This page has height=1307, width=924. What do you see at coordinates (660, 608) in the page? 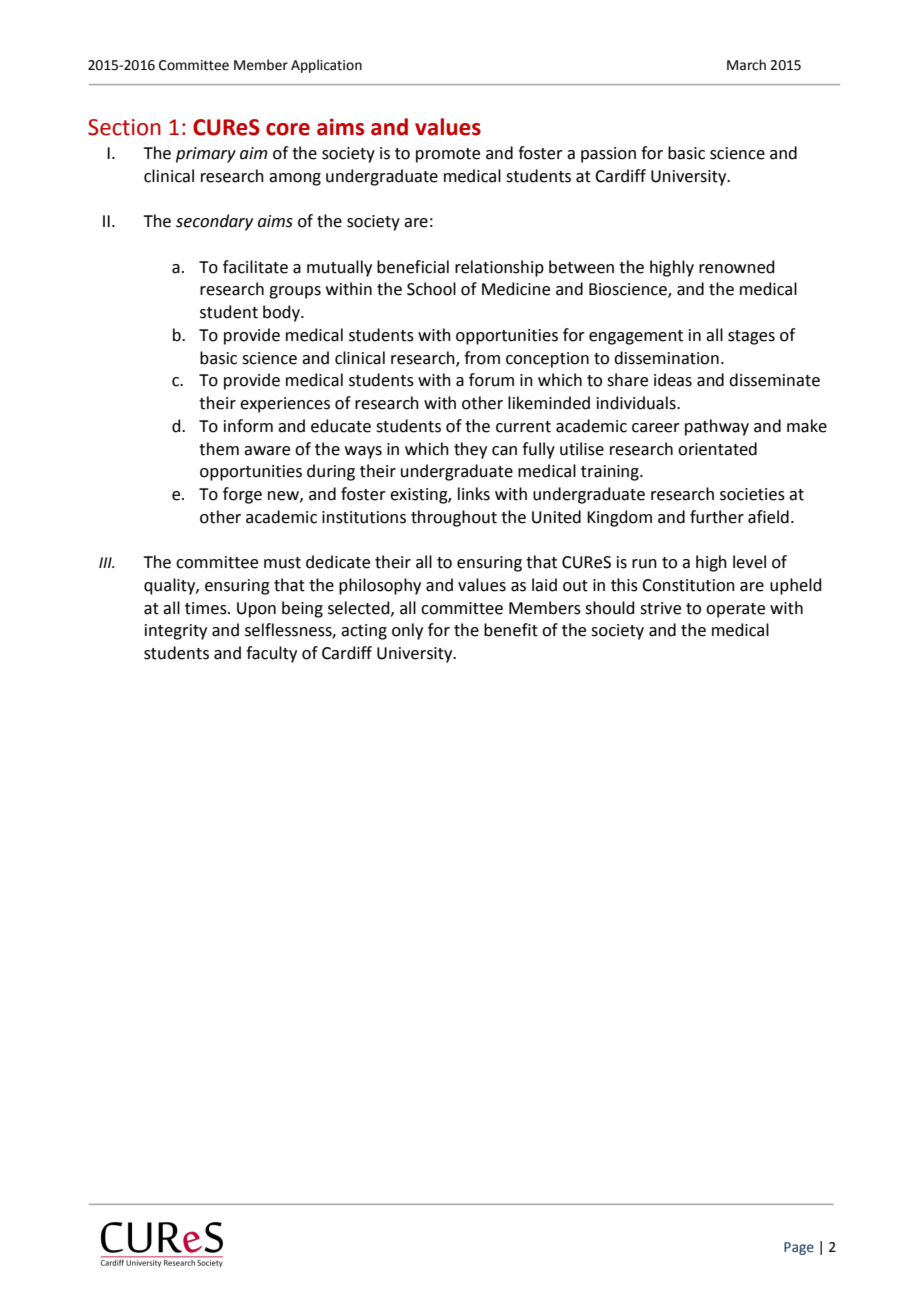
I see `strive` at bounding box center [660, 608].
